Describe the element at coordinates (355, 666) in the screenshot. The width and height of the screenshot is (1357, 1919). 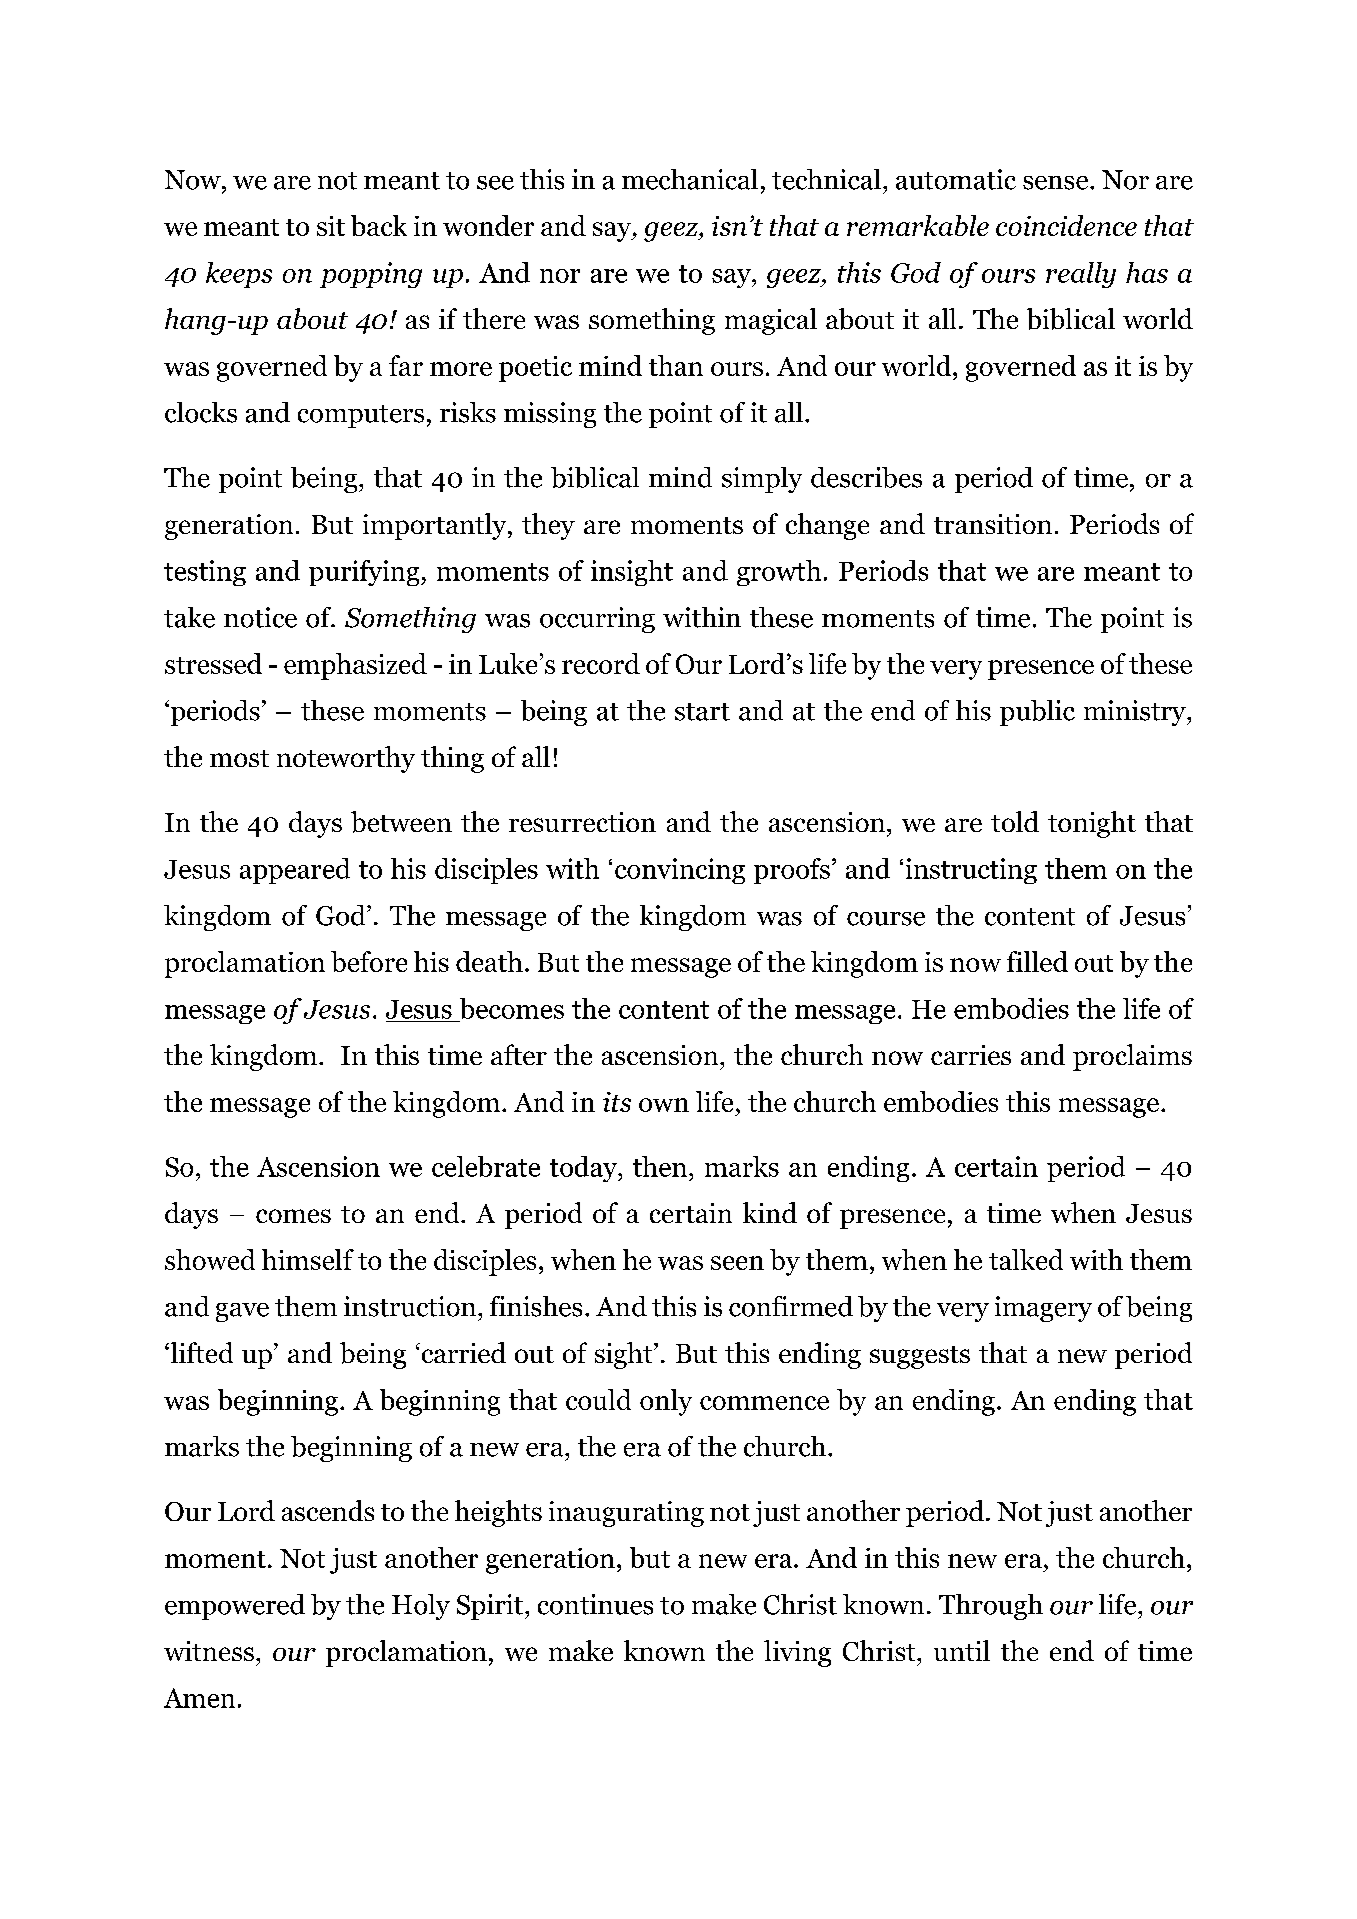
I see `emphasized` at that location.
